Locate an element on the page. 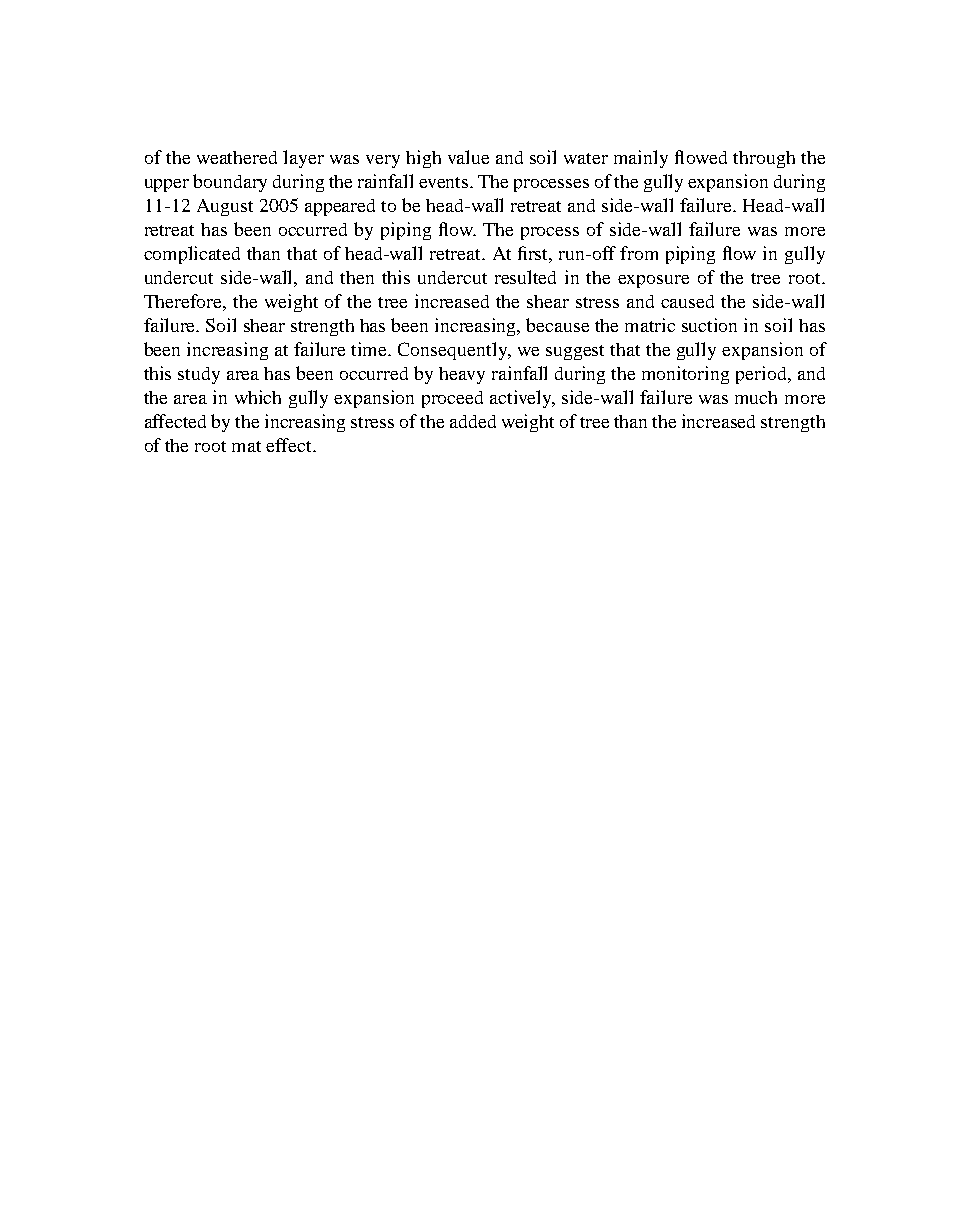 The width and height of the image is (970, 1232). complicated is located at coordinates (192, 255).
